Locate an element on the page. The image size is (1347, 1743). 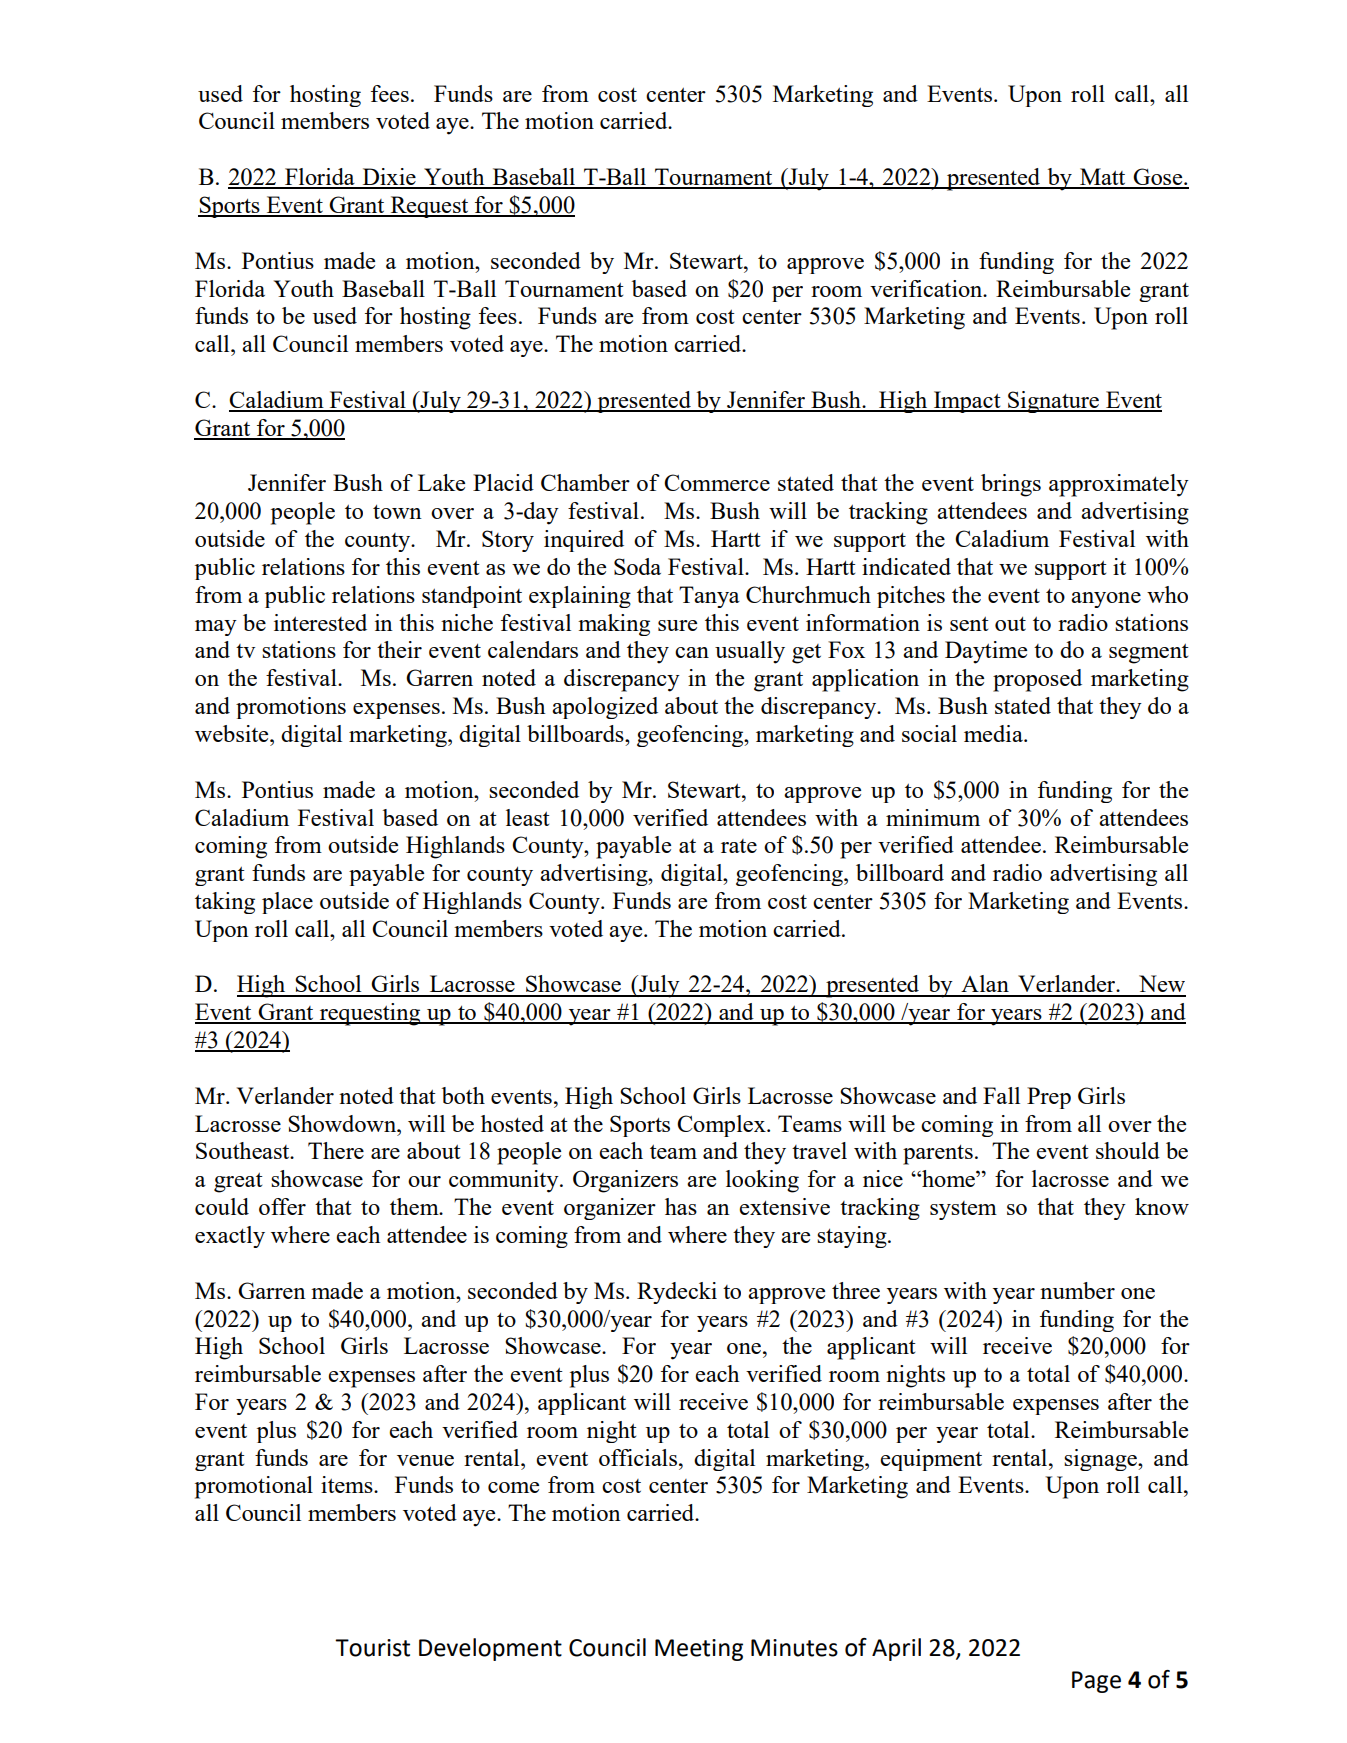
number is located at coordinates (1077, 1290).
